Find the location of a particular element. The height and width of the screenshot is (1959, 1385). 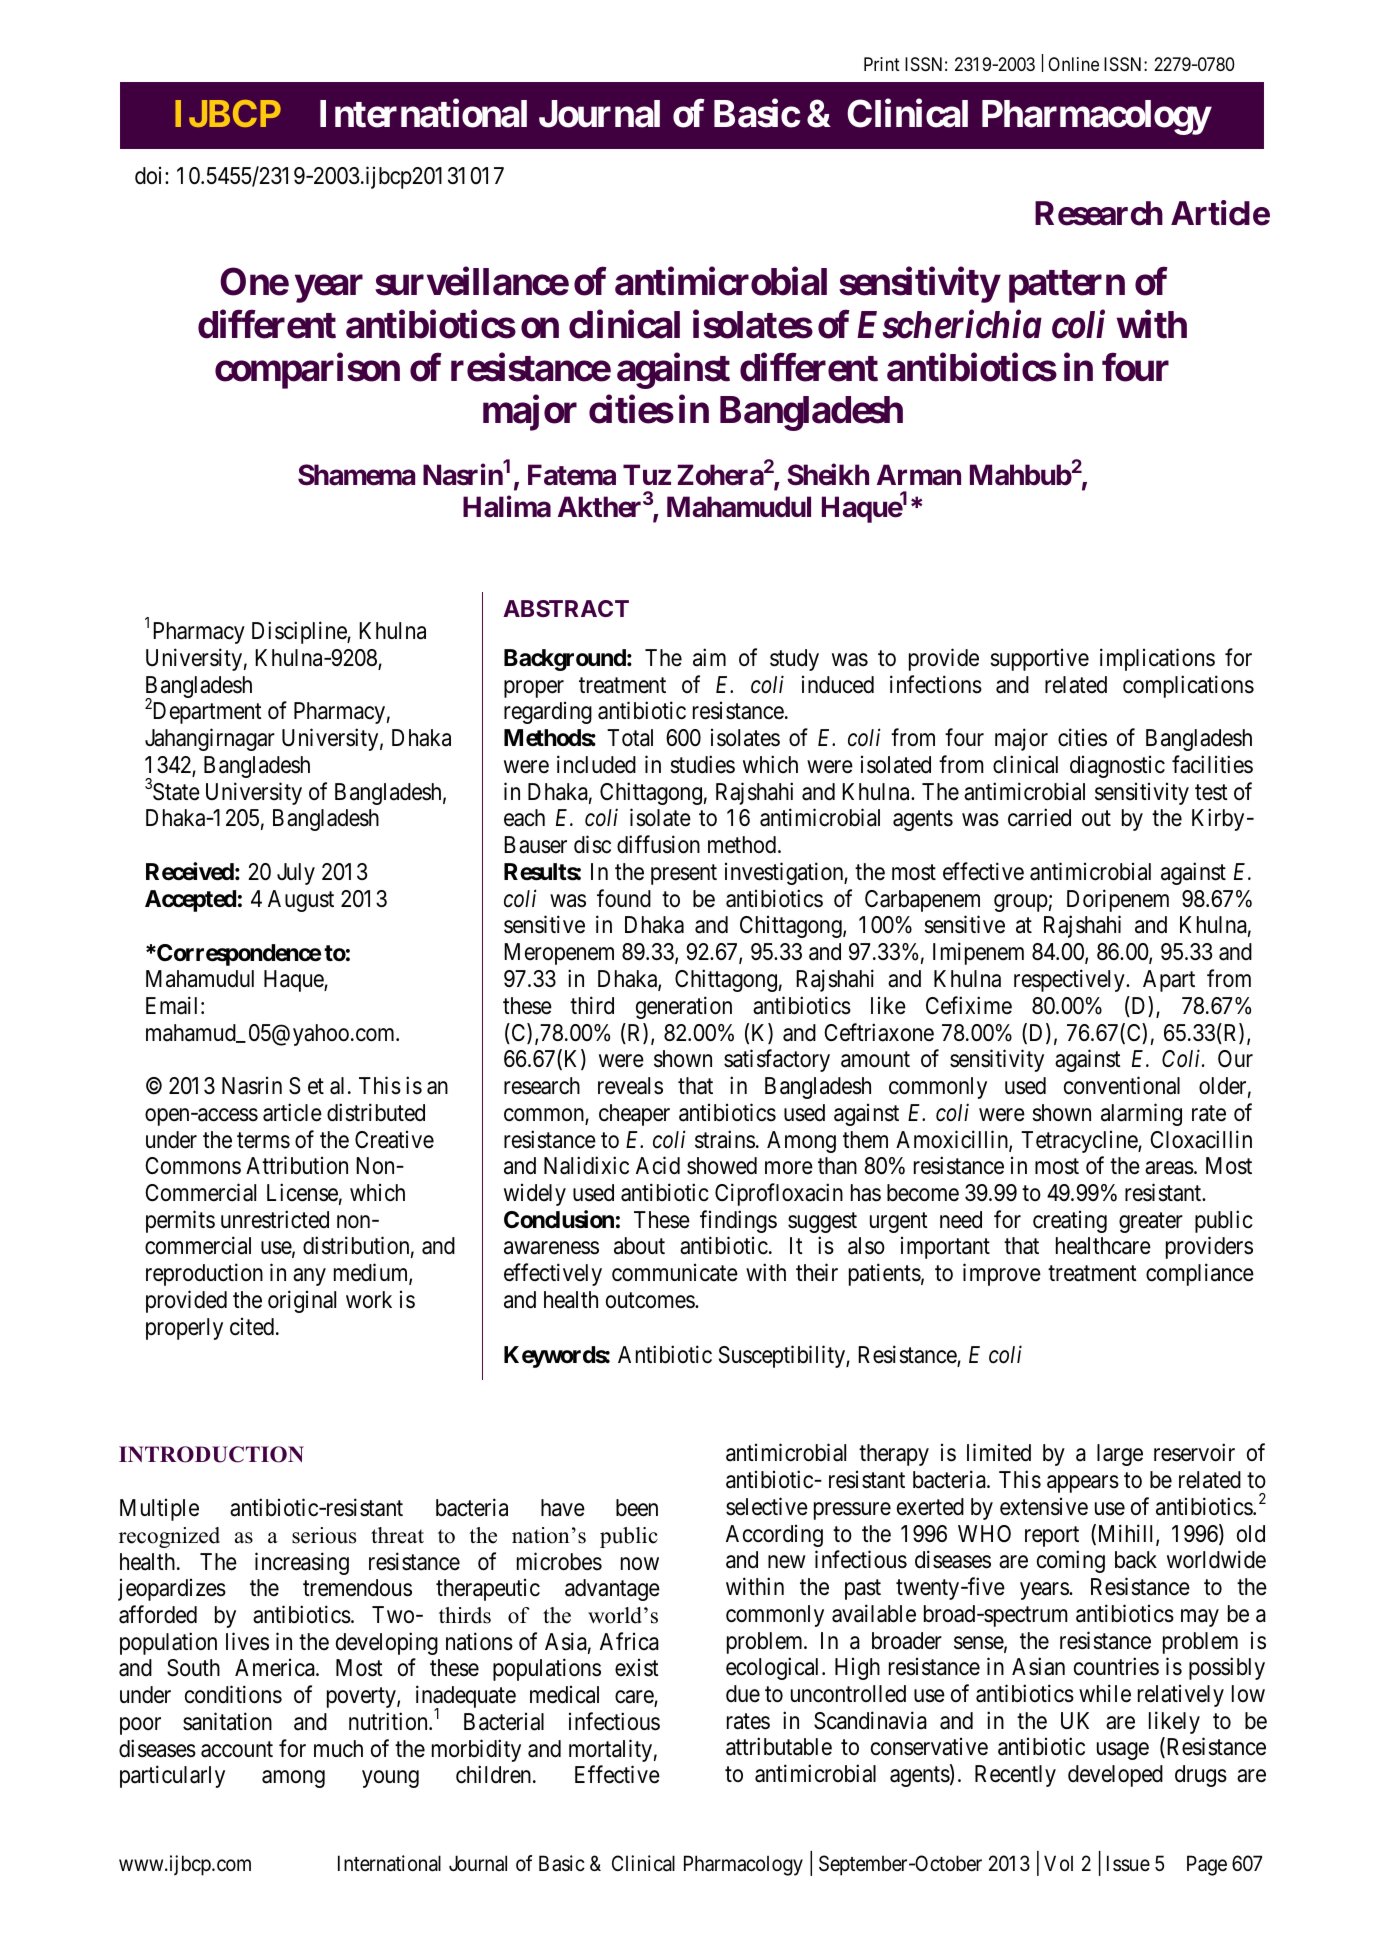

greater is located at coordinates (1151, 1223).
